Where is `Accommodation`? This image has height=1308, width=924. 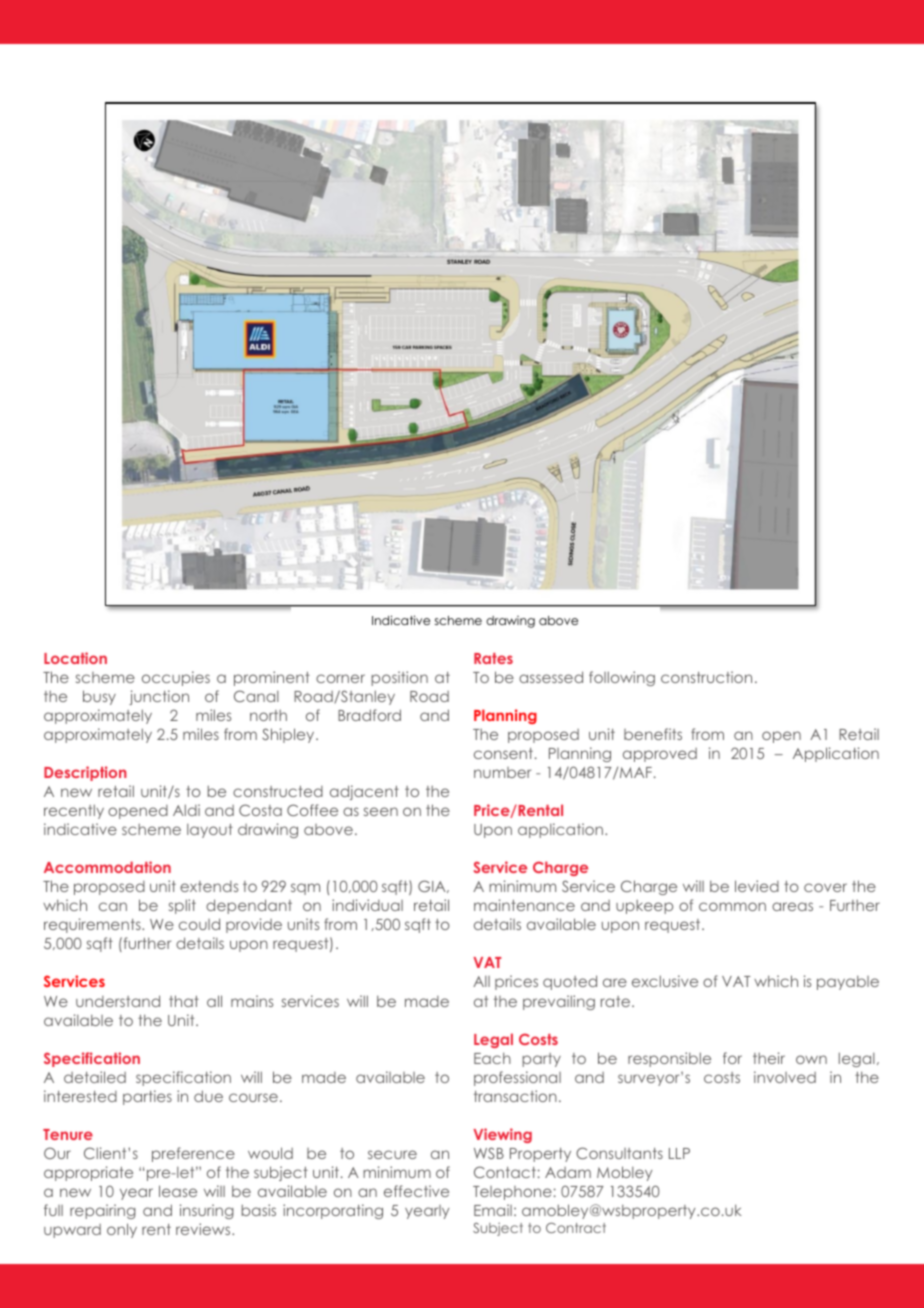 Accommodation is located at coordinates (107, 867).
